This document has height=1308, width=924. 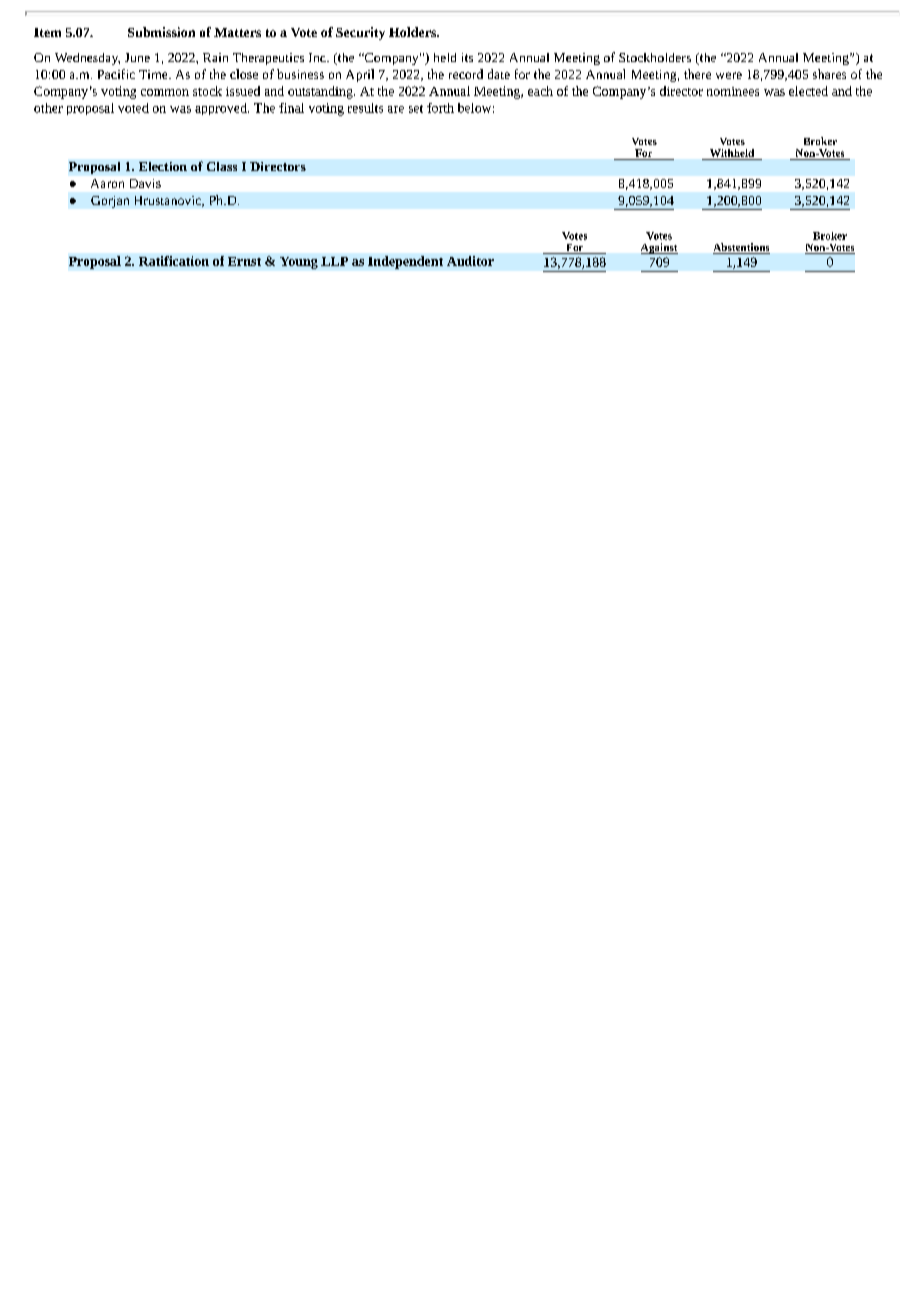 What do you see at coordinates (440, 108) in the document?
I see `forth` at bounding box center [440, 108].
